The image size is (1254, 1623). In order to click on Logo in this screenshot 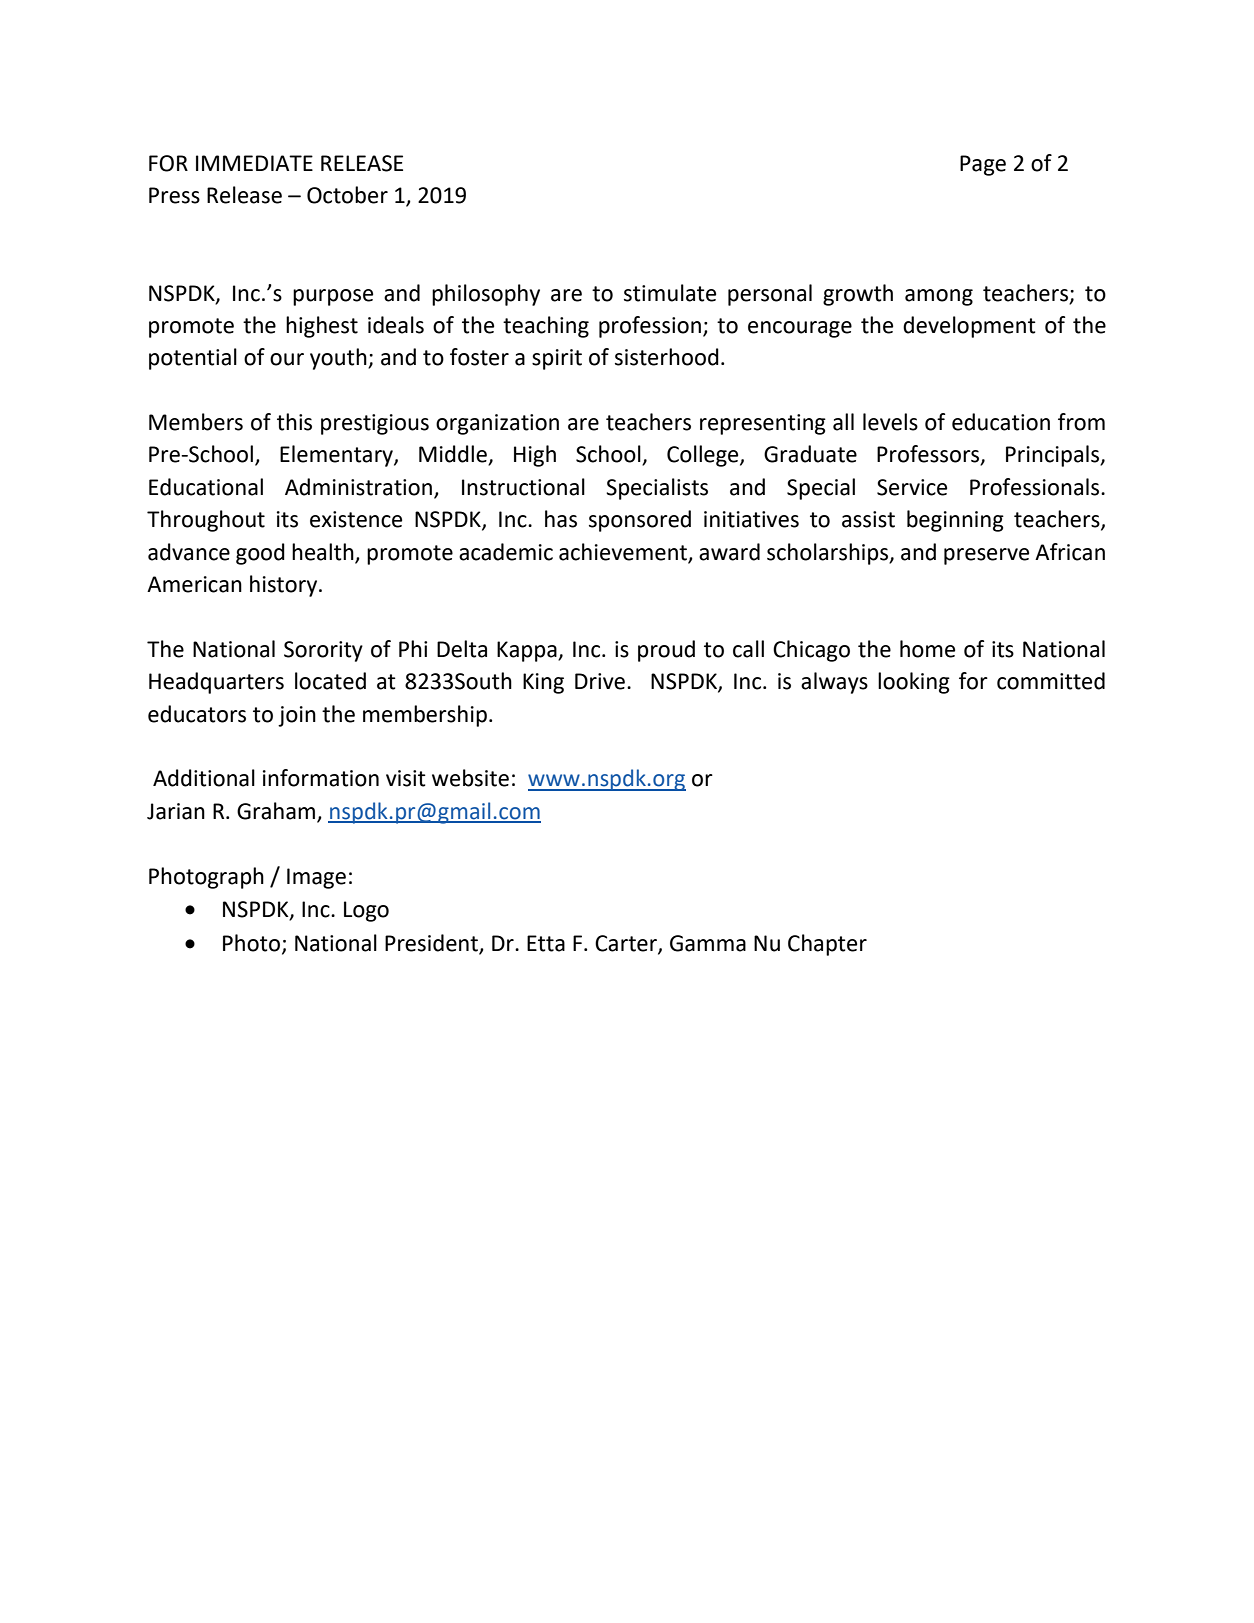, I will do `click(366, 911)`.
